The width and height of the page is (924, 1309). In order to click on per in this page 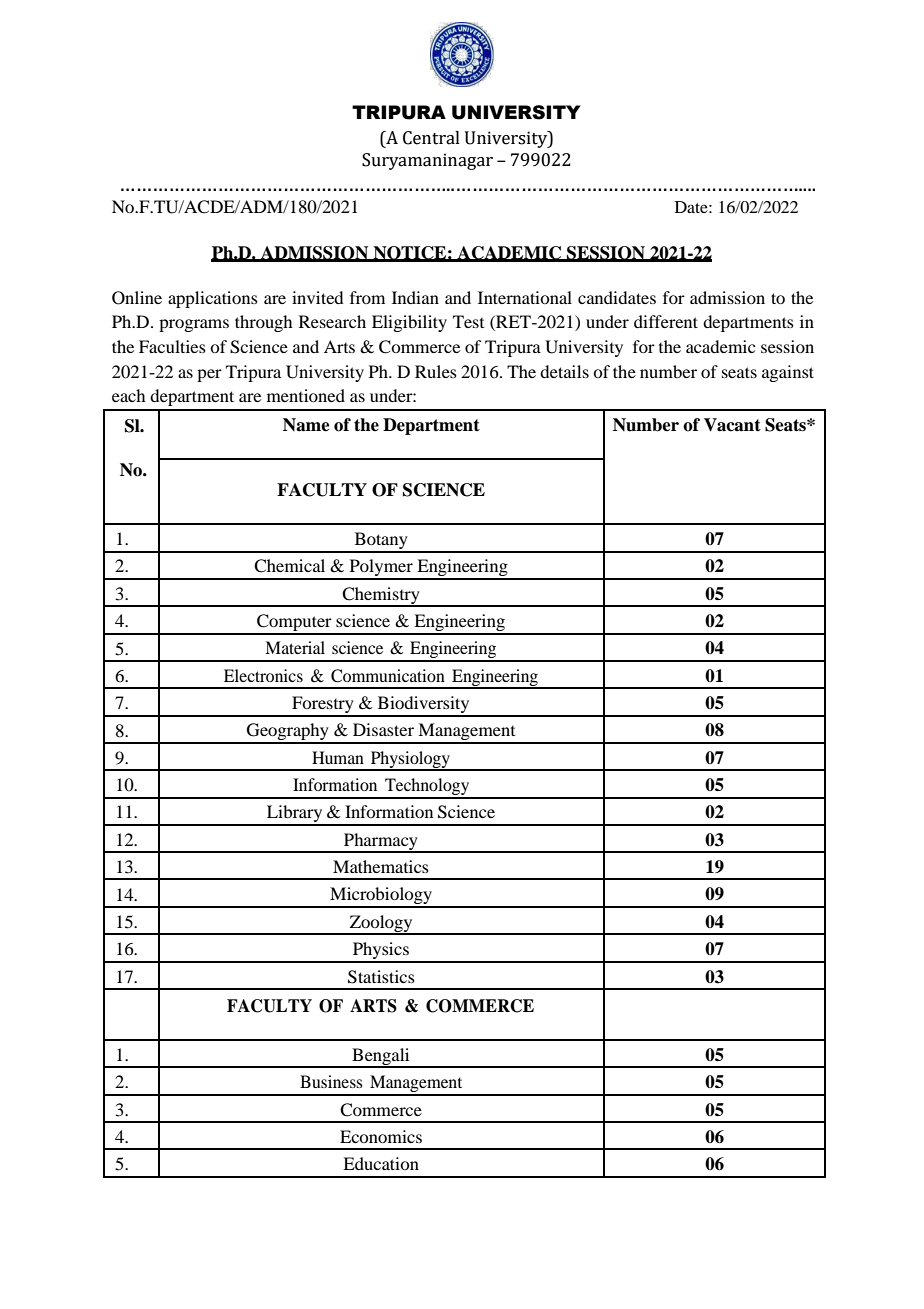, I will do `click(209, 375)`.
